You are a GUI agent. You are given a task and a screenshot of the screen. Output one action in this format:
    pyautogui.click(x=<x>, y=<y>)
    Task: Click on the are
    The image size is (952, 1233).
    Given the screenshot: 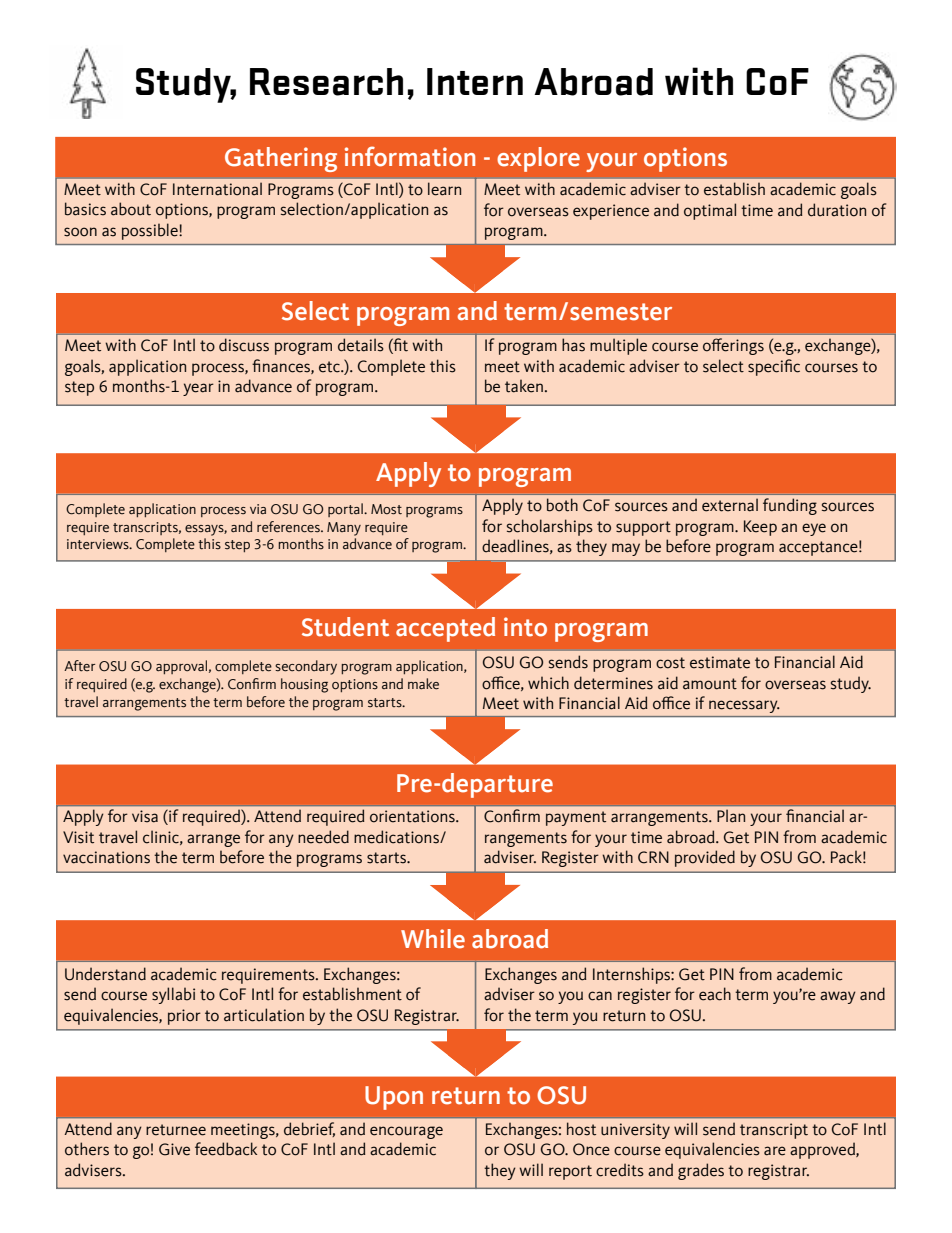 What is the action you would take?
    pyautogui.click(x=775, y=1151)
